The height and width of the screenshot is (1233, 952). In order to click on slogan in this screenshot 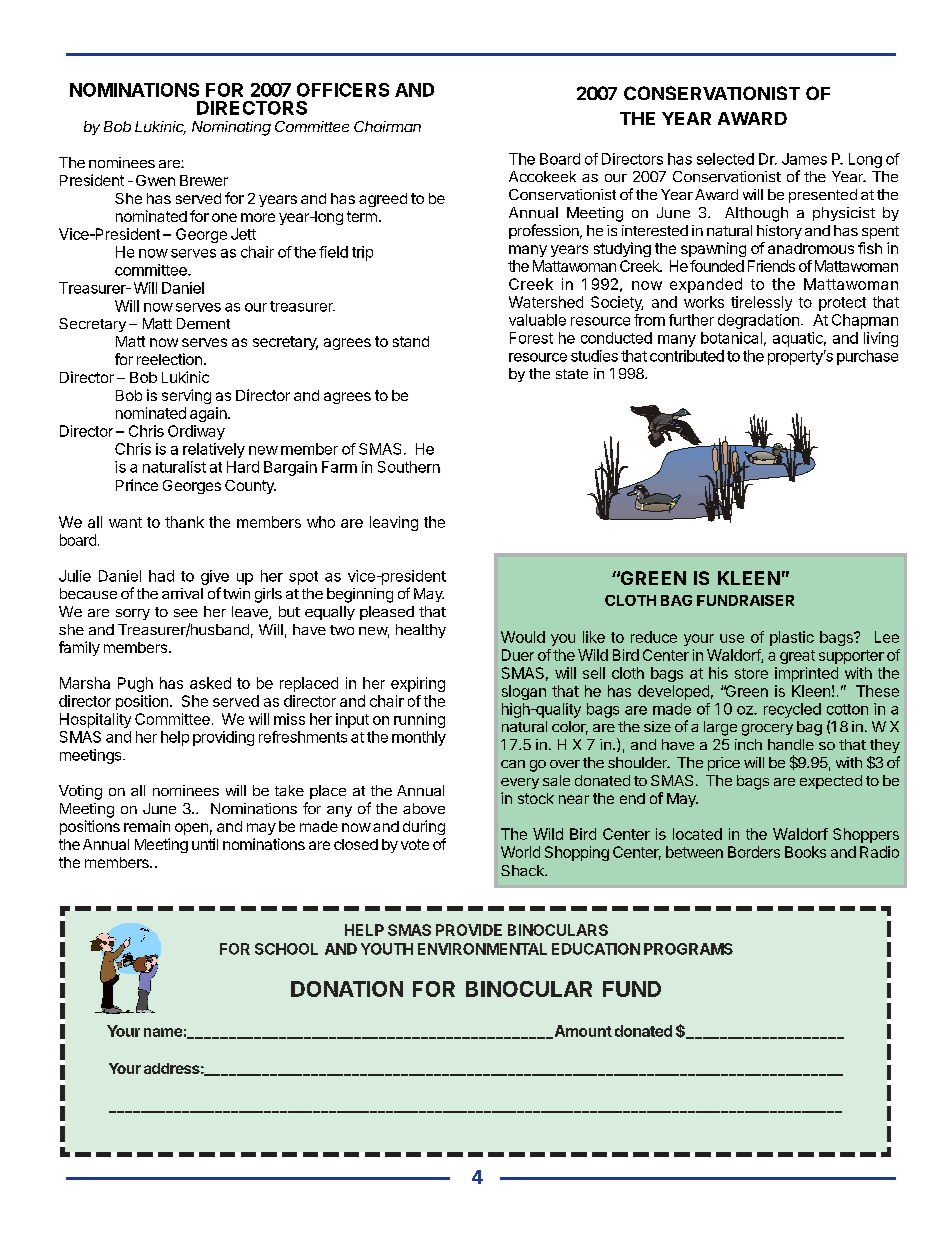, I will do `click(524, 692)`.
